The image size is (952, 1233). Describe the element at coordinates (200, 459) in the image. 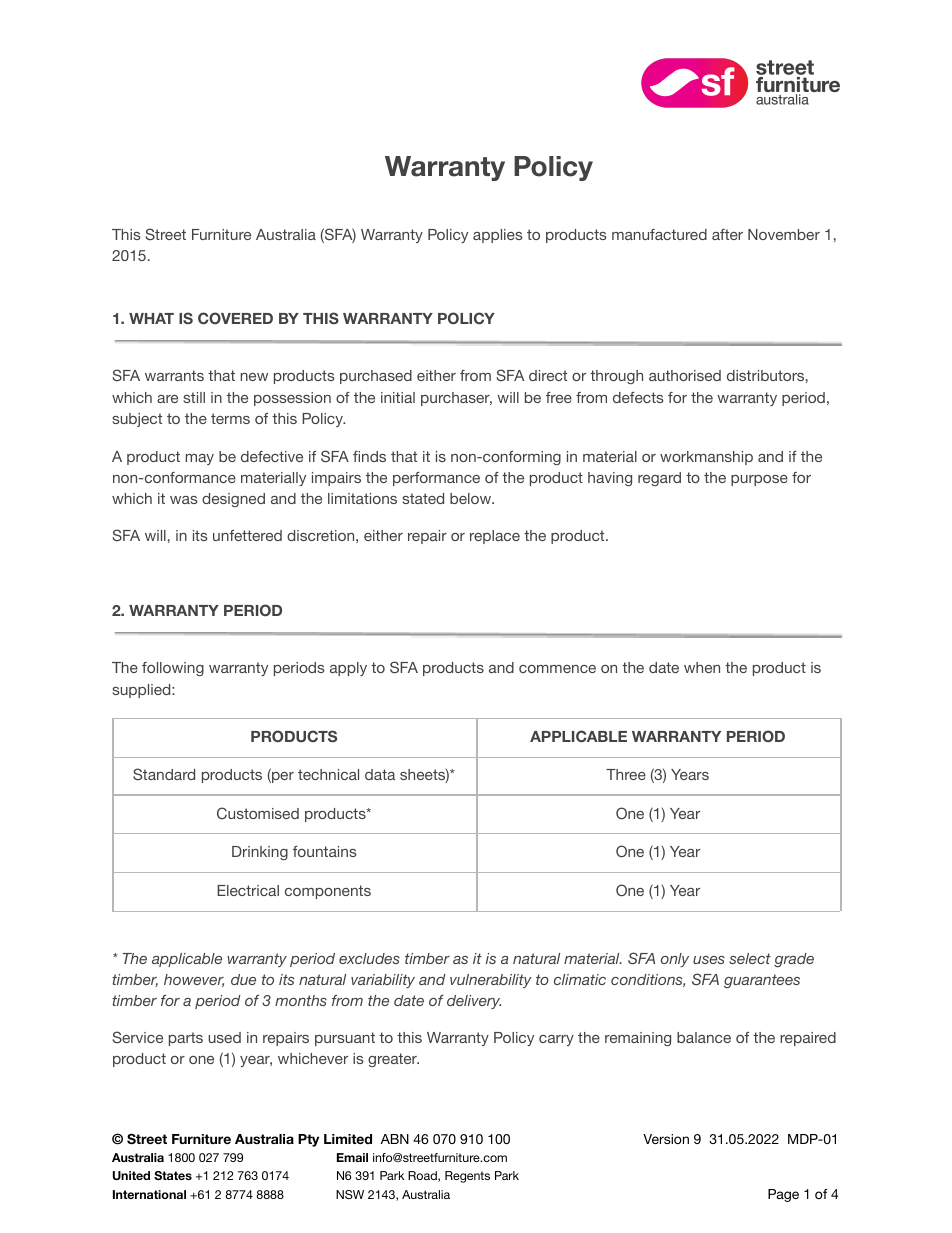

I see `may` at that location.
